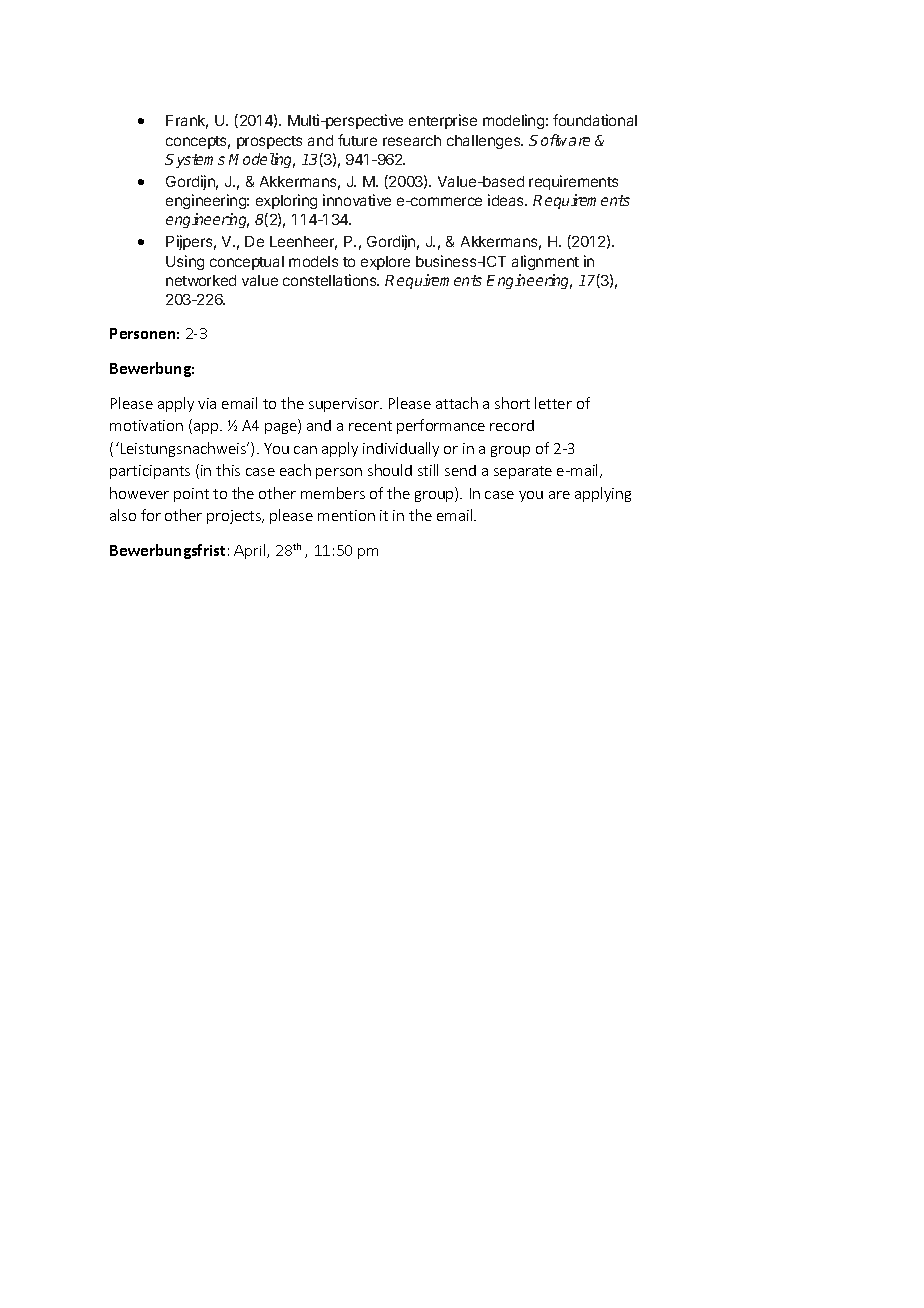  Describe the element at coordinates (195, 161) in the screenshot. I see `Systems` at that location.
